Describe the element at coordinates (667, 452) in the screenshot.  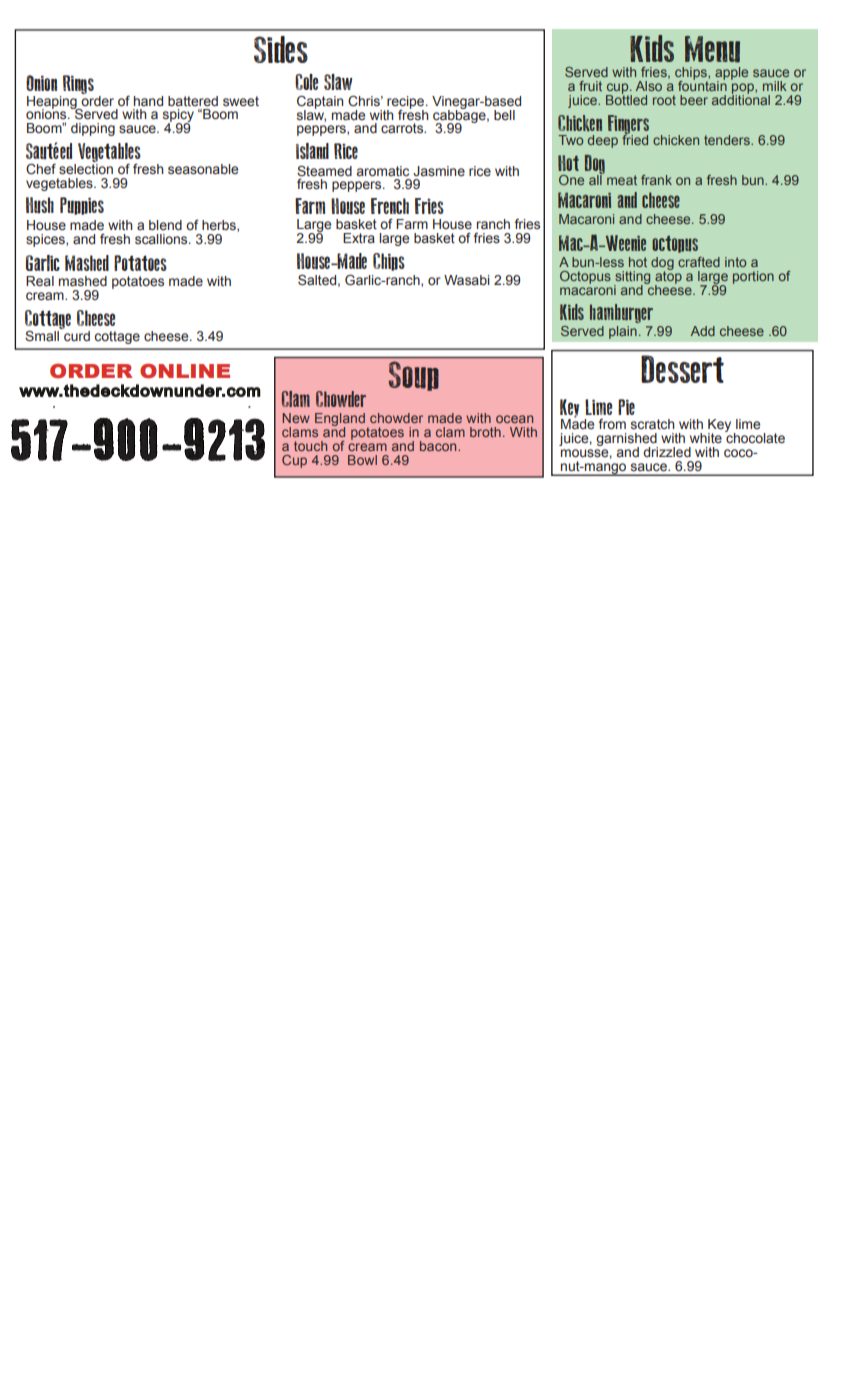
I see `drizzled` at that location.
